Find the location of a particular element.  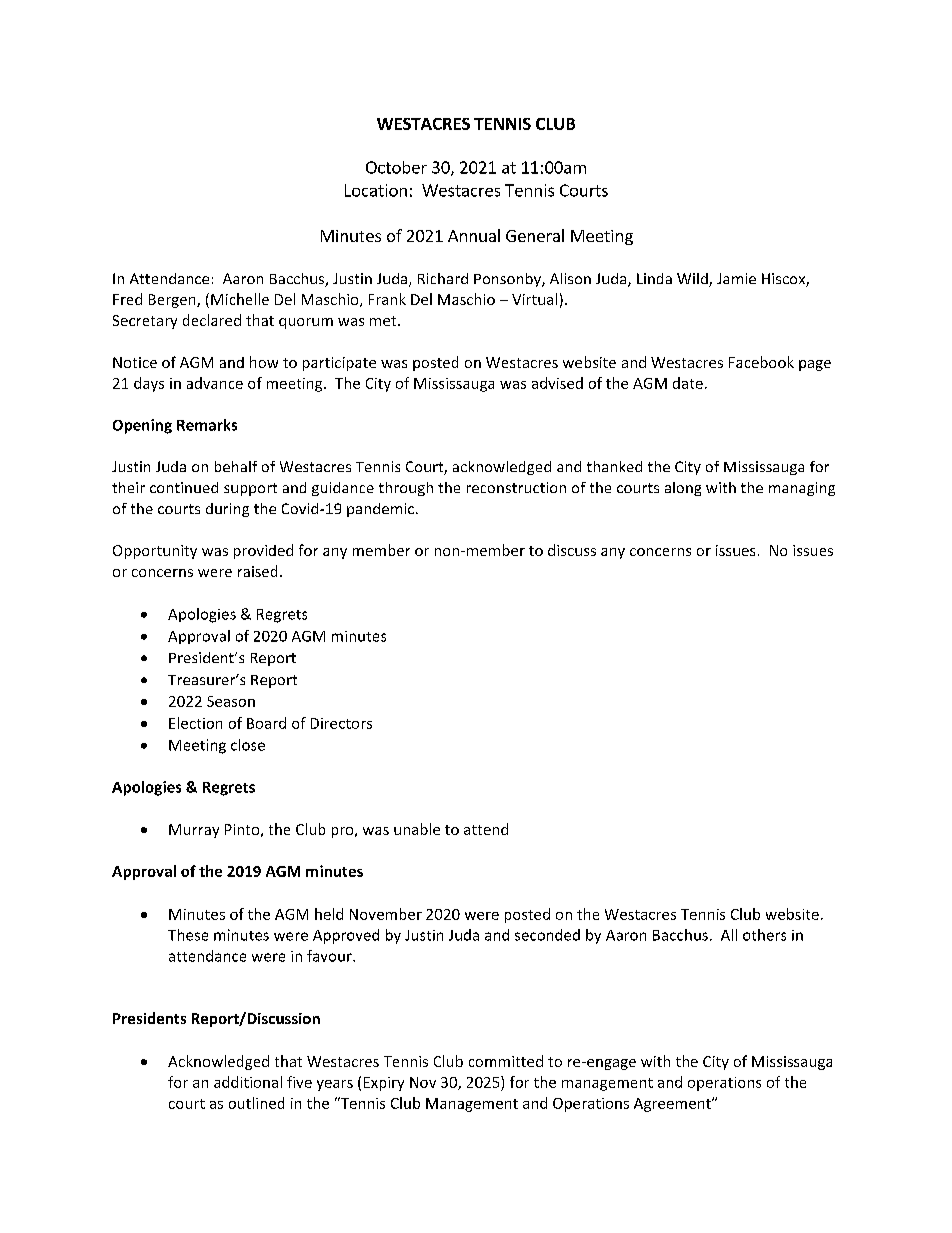

Jamie is located at coordinates (736, 278).
